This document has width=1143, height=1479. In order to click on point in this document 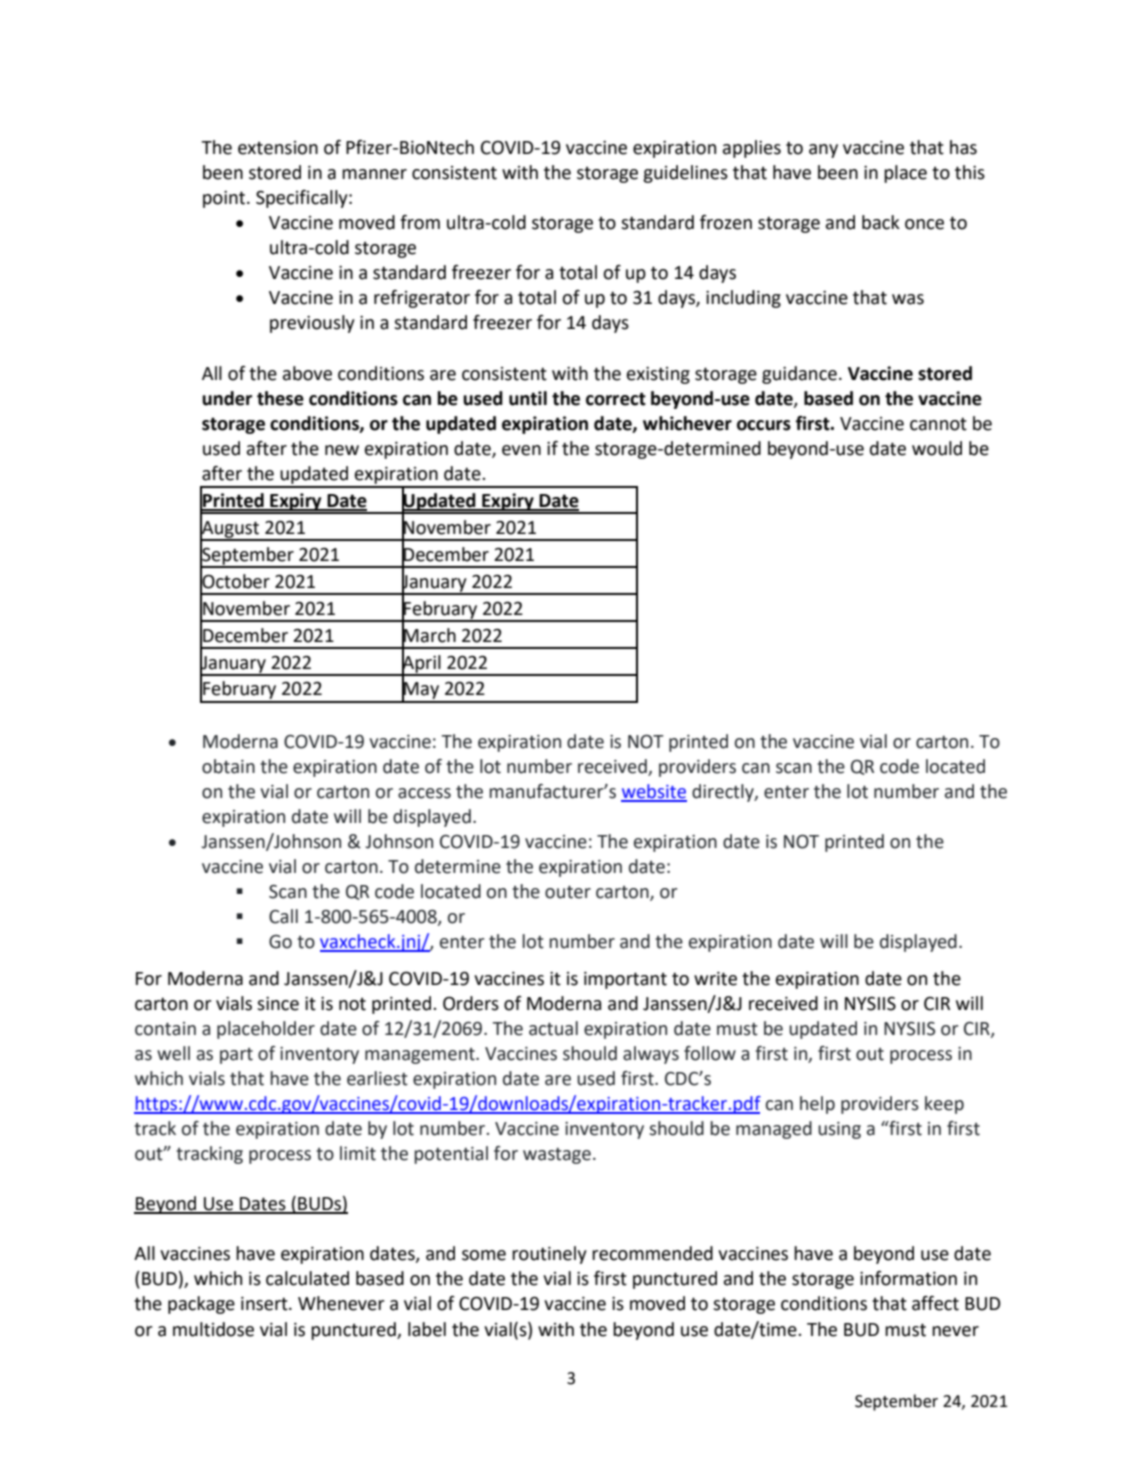, I will do `click(225, 199)`.
